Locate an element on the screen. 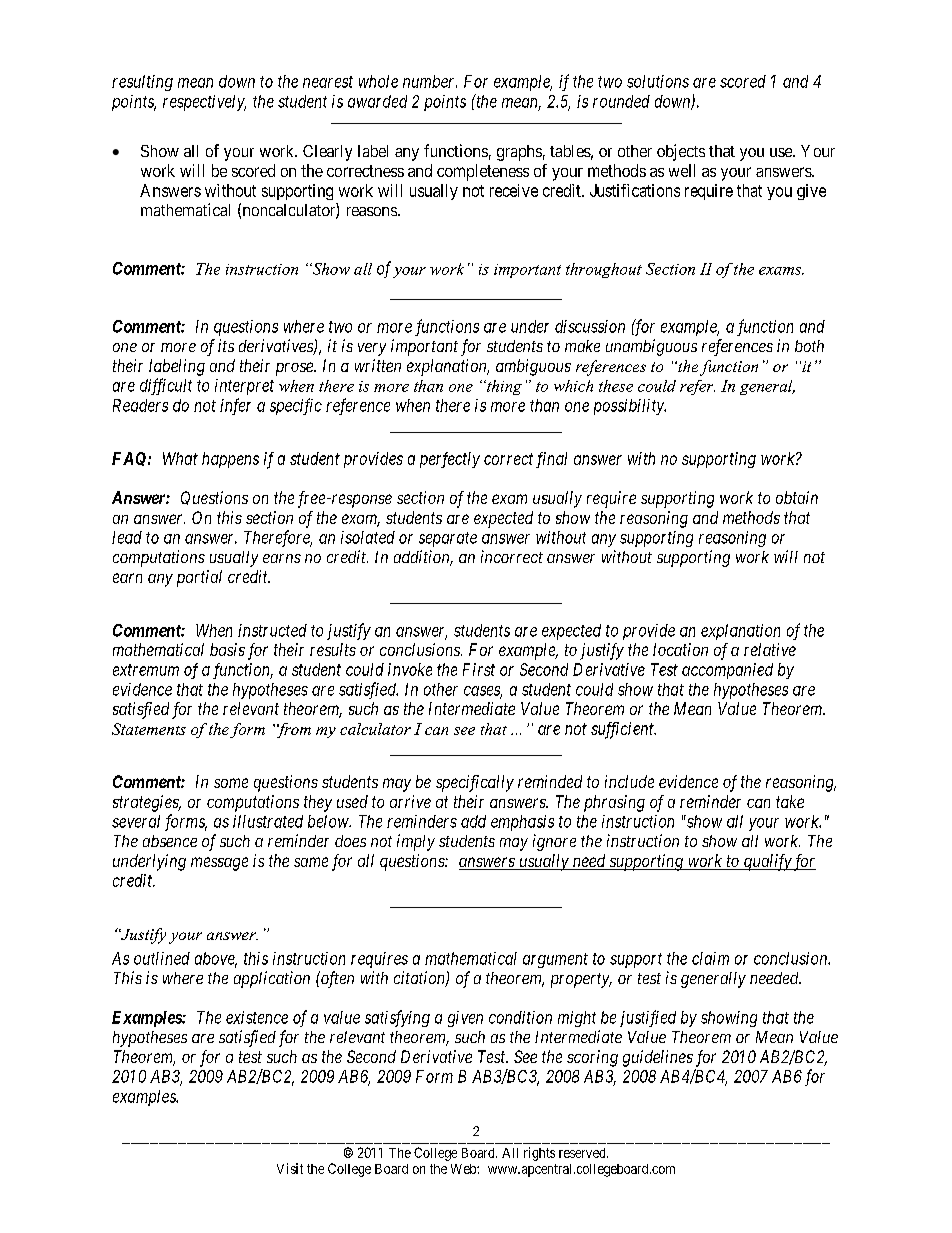 This screenshot has width=952, height=1233. imply is located at coordinates (416, 842).
